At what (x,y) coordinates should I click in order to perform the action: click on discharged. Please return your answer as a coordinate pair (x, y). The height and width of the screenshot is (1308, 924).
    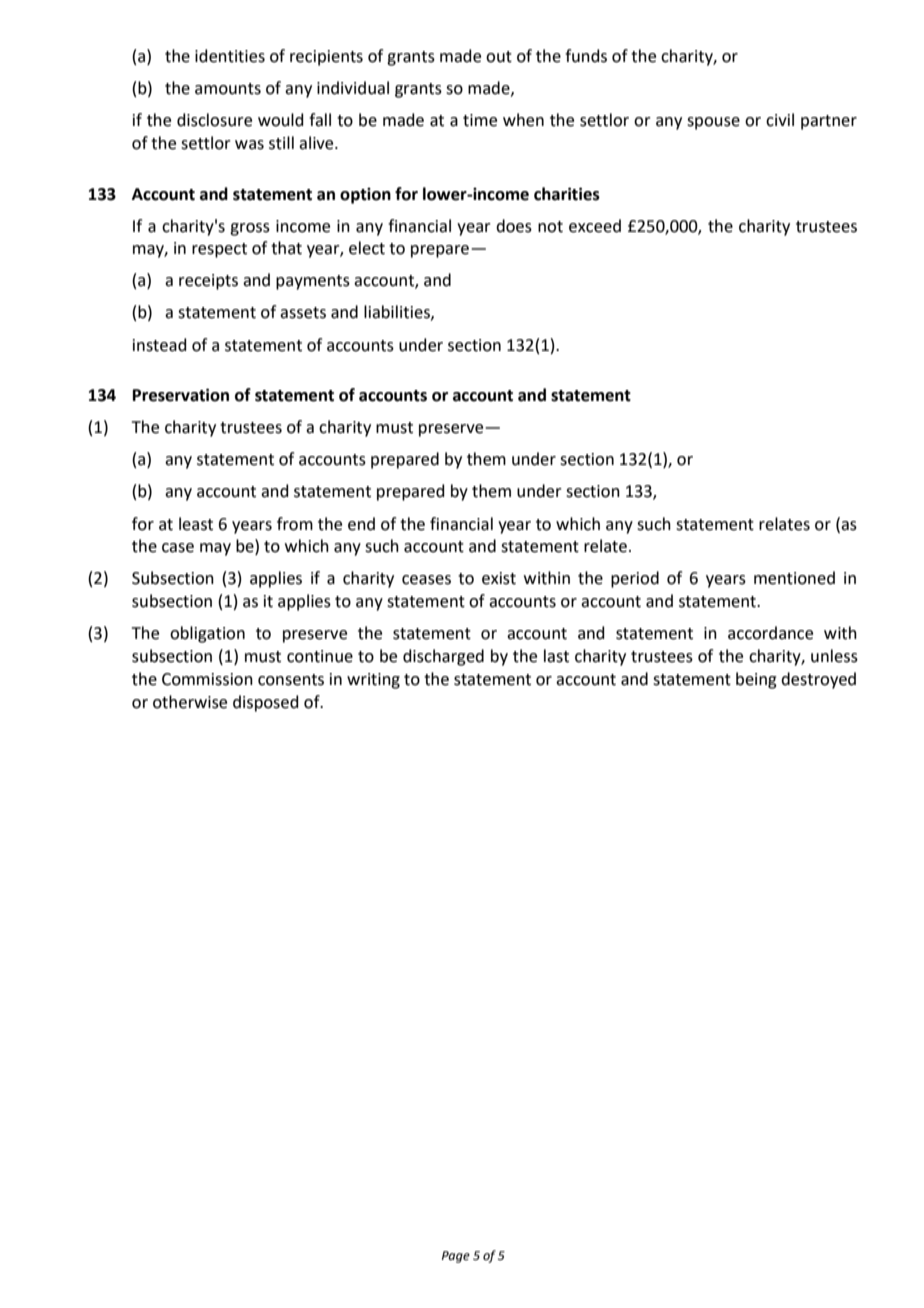
    Looking at the image, I should click on (443, 657).
